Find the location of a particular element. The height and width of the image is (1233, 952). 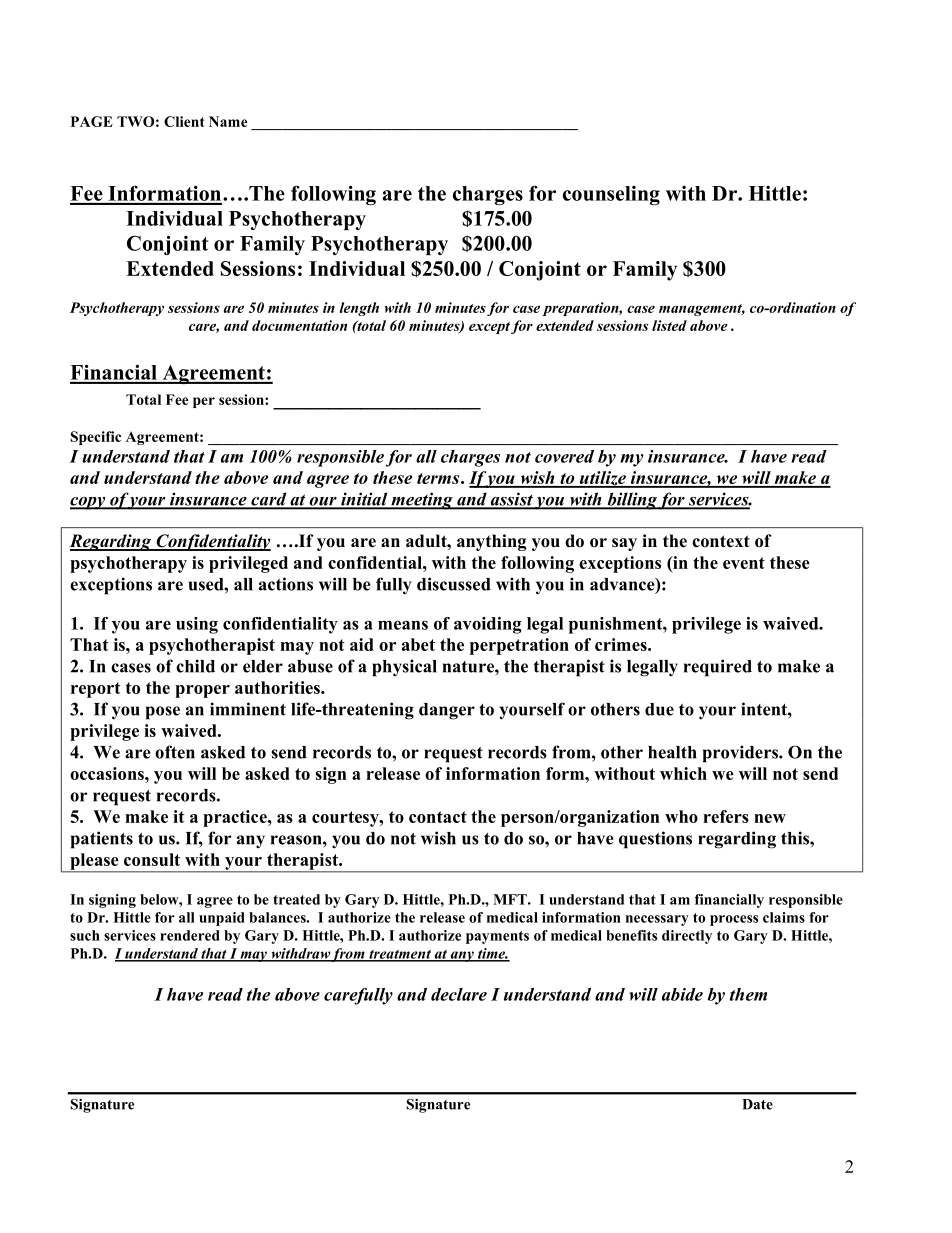

management is located at coordinates (702, 310).
